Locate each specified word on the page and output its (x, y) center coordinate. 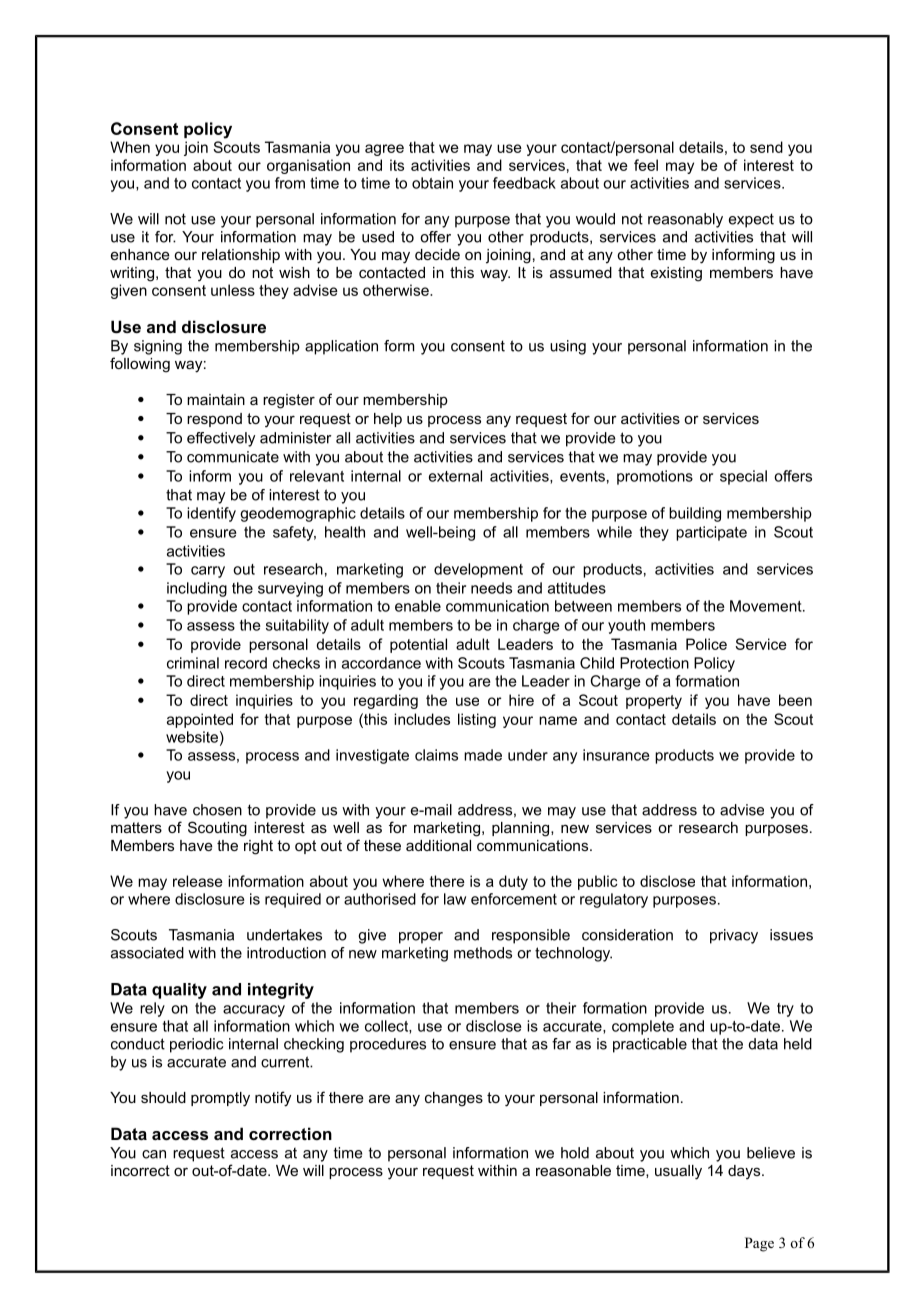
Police (706, 644)
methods (483, 953)
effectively (221, 439)
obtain (432, 183)
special (743, 477)
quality (179, 991)
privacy (734, 936)
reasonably (685, 220)
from (290, 183)
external (455, 476)
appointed (200, 720)
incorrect (140, 1170)
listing (477, 720)
